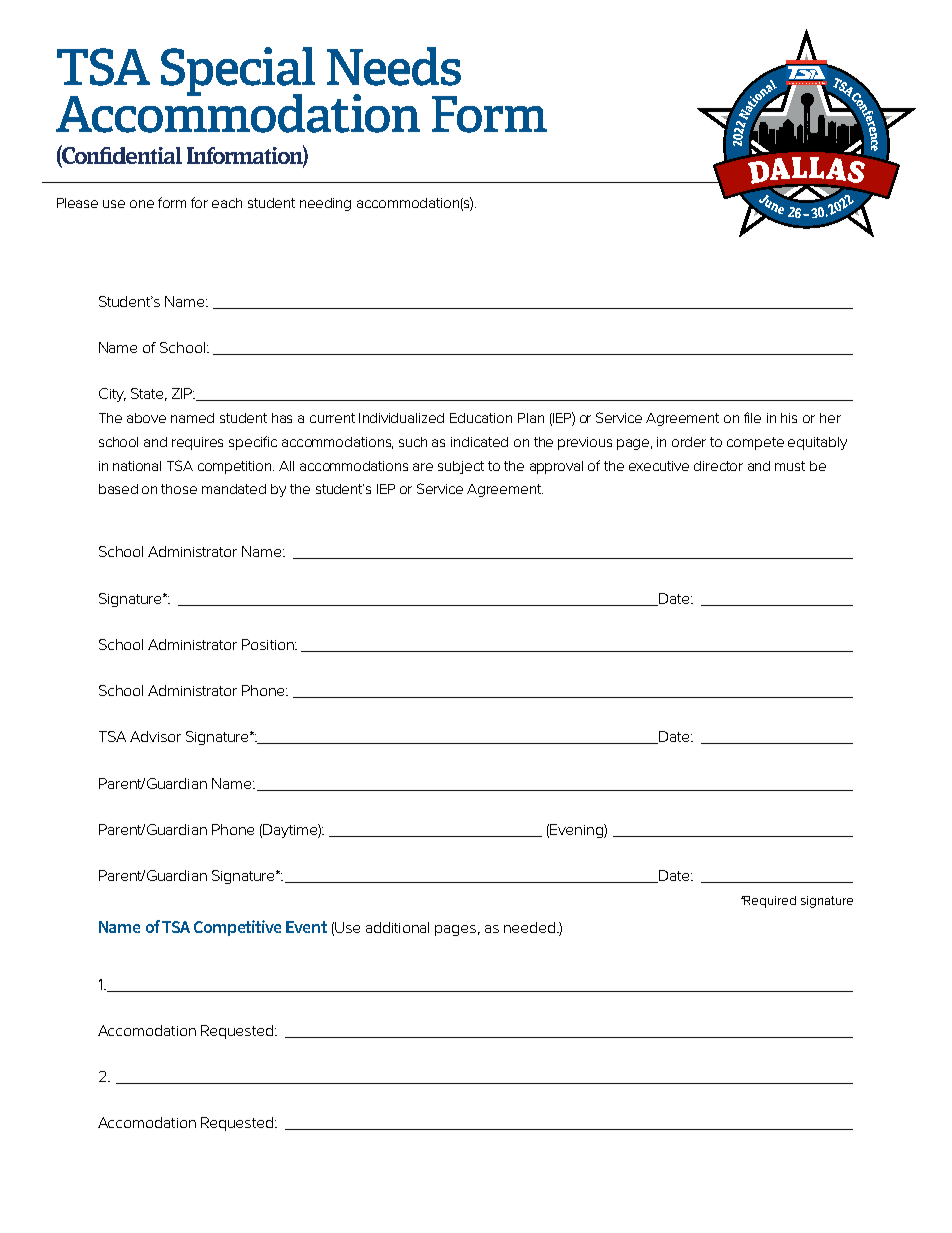  What do you see at coordinates (238, 72) in the page?
I see `Special` at bounding box center [238, 72].
